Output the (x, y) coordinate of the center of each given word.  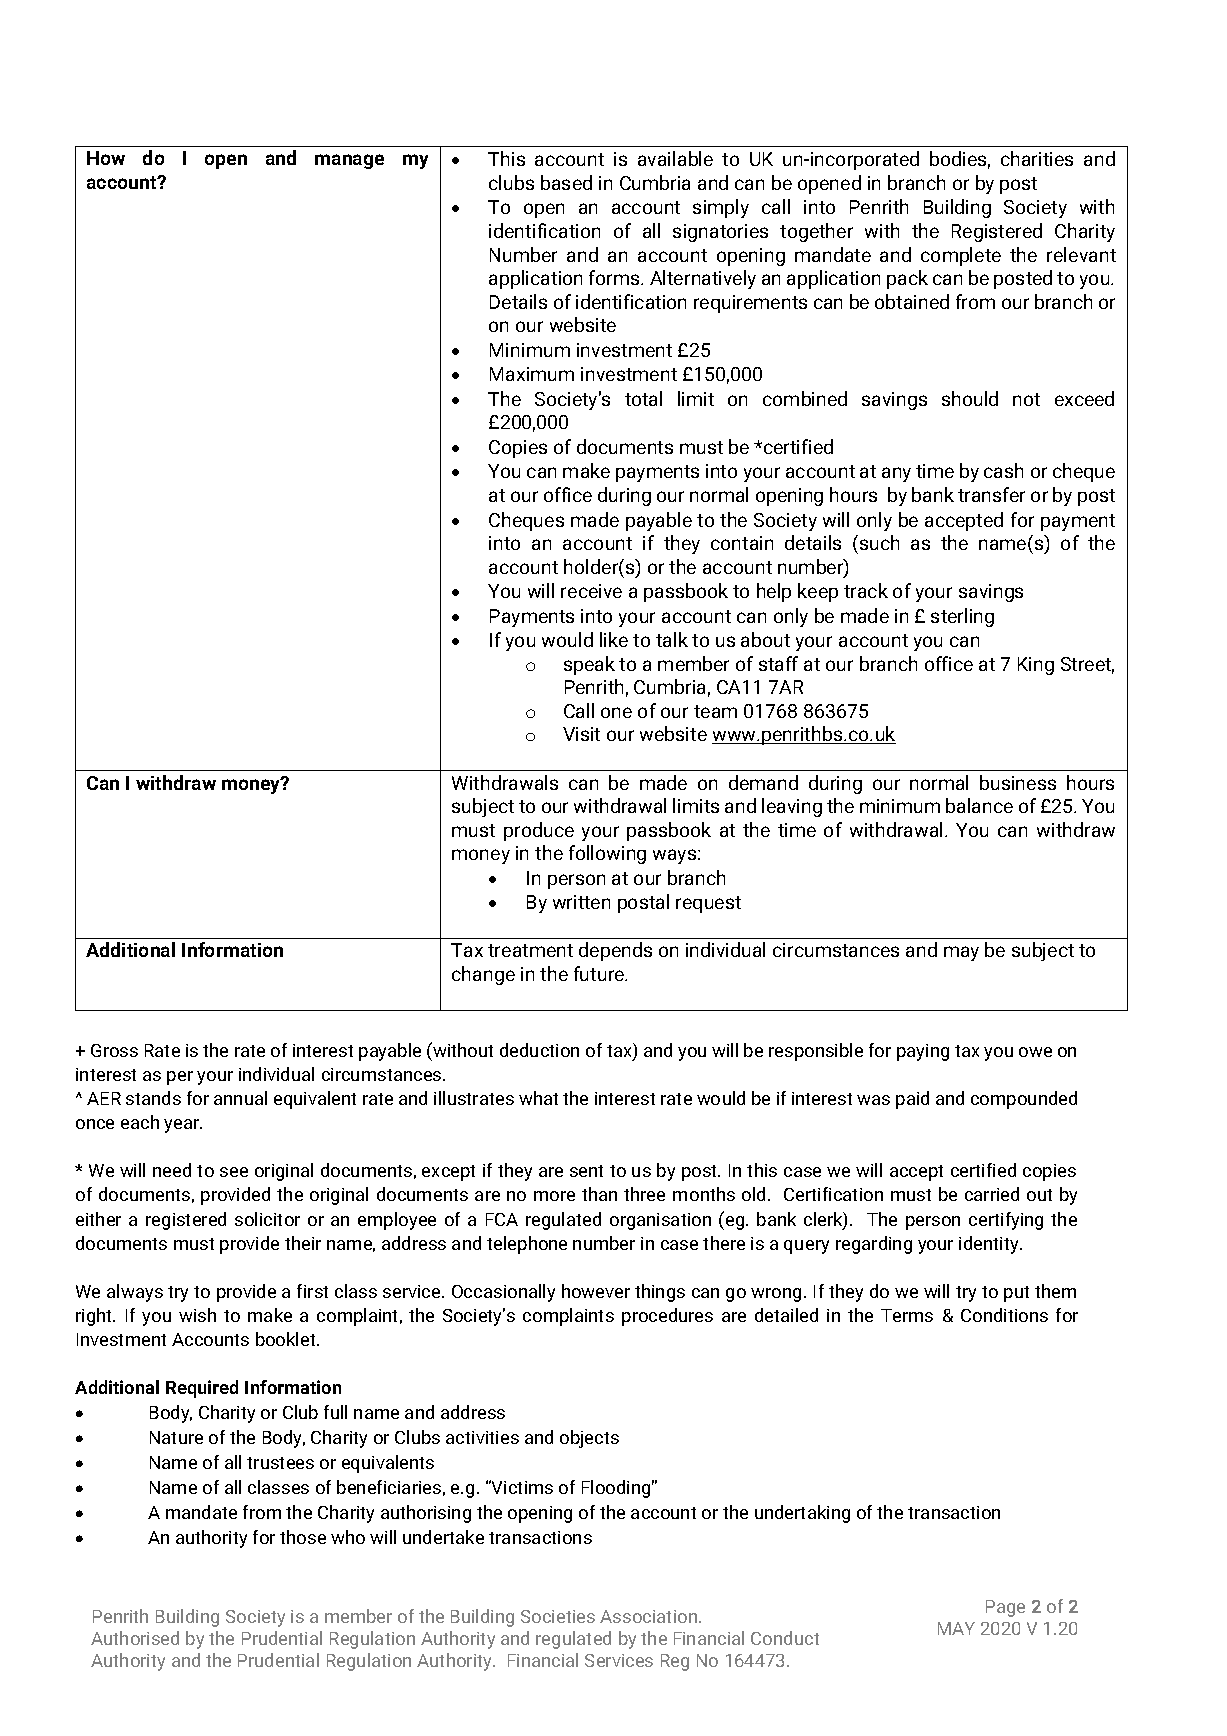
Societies (558, 1616)
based (566, 182)
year (183, 1126)
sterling (962, 617)
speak (589, 665)
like (614, 639)
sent (586, 1171)
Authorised (135, 1638)
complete (961, 256)
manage (349, 161)
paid (912, 1100)
